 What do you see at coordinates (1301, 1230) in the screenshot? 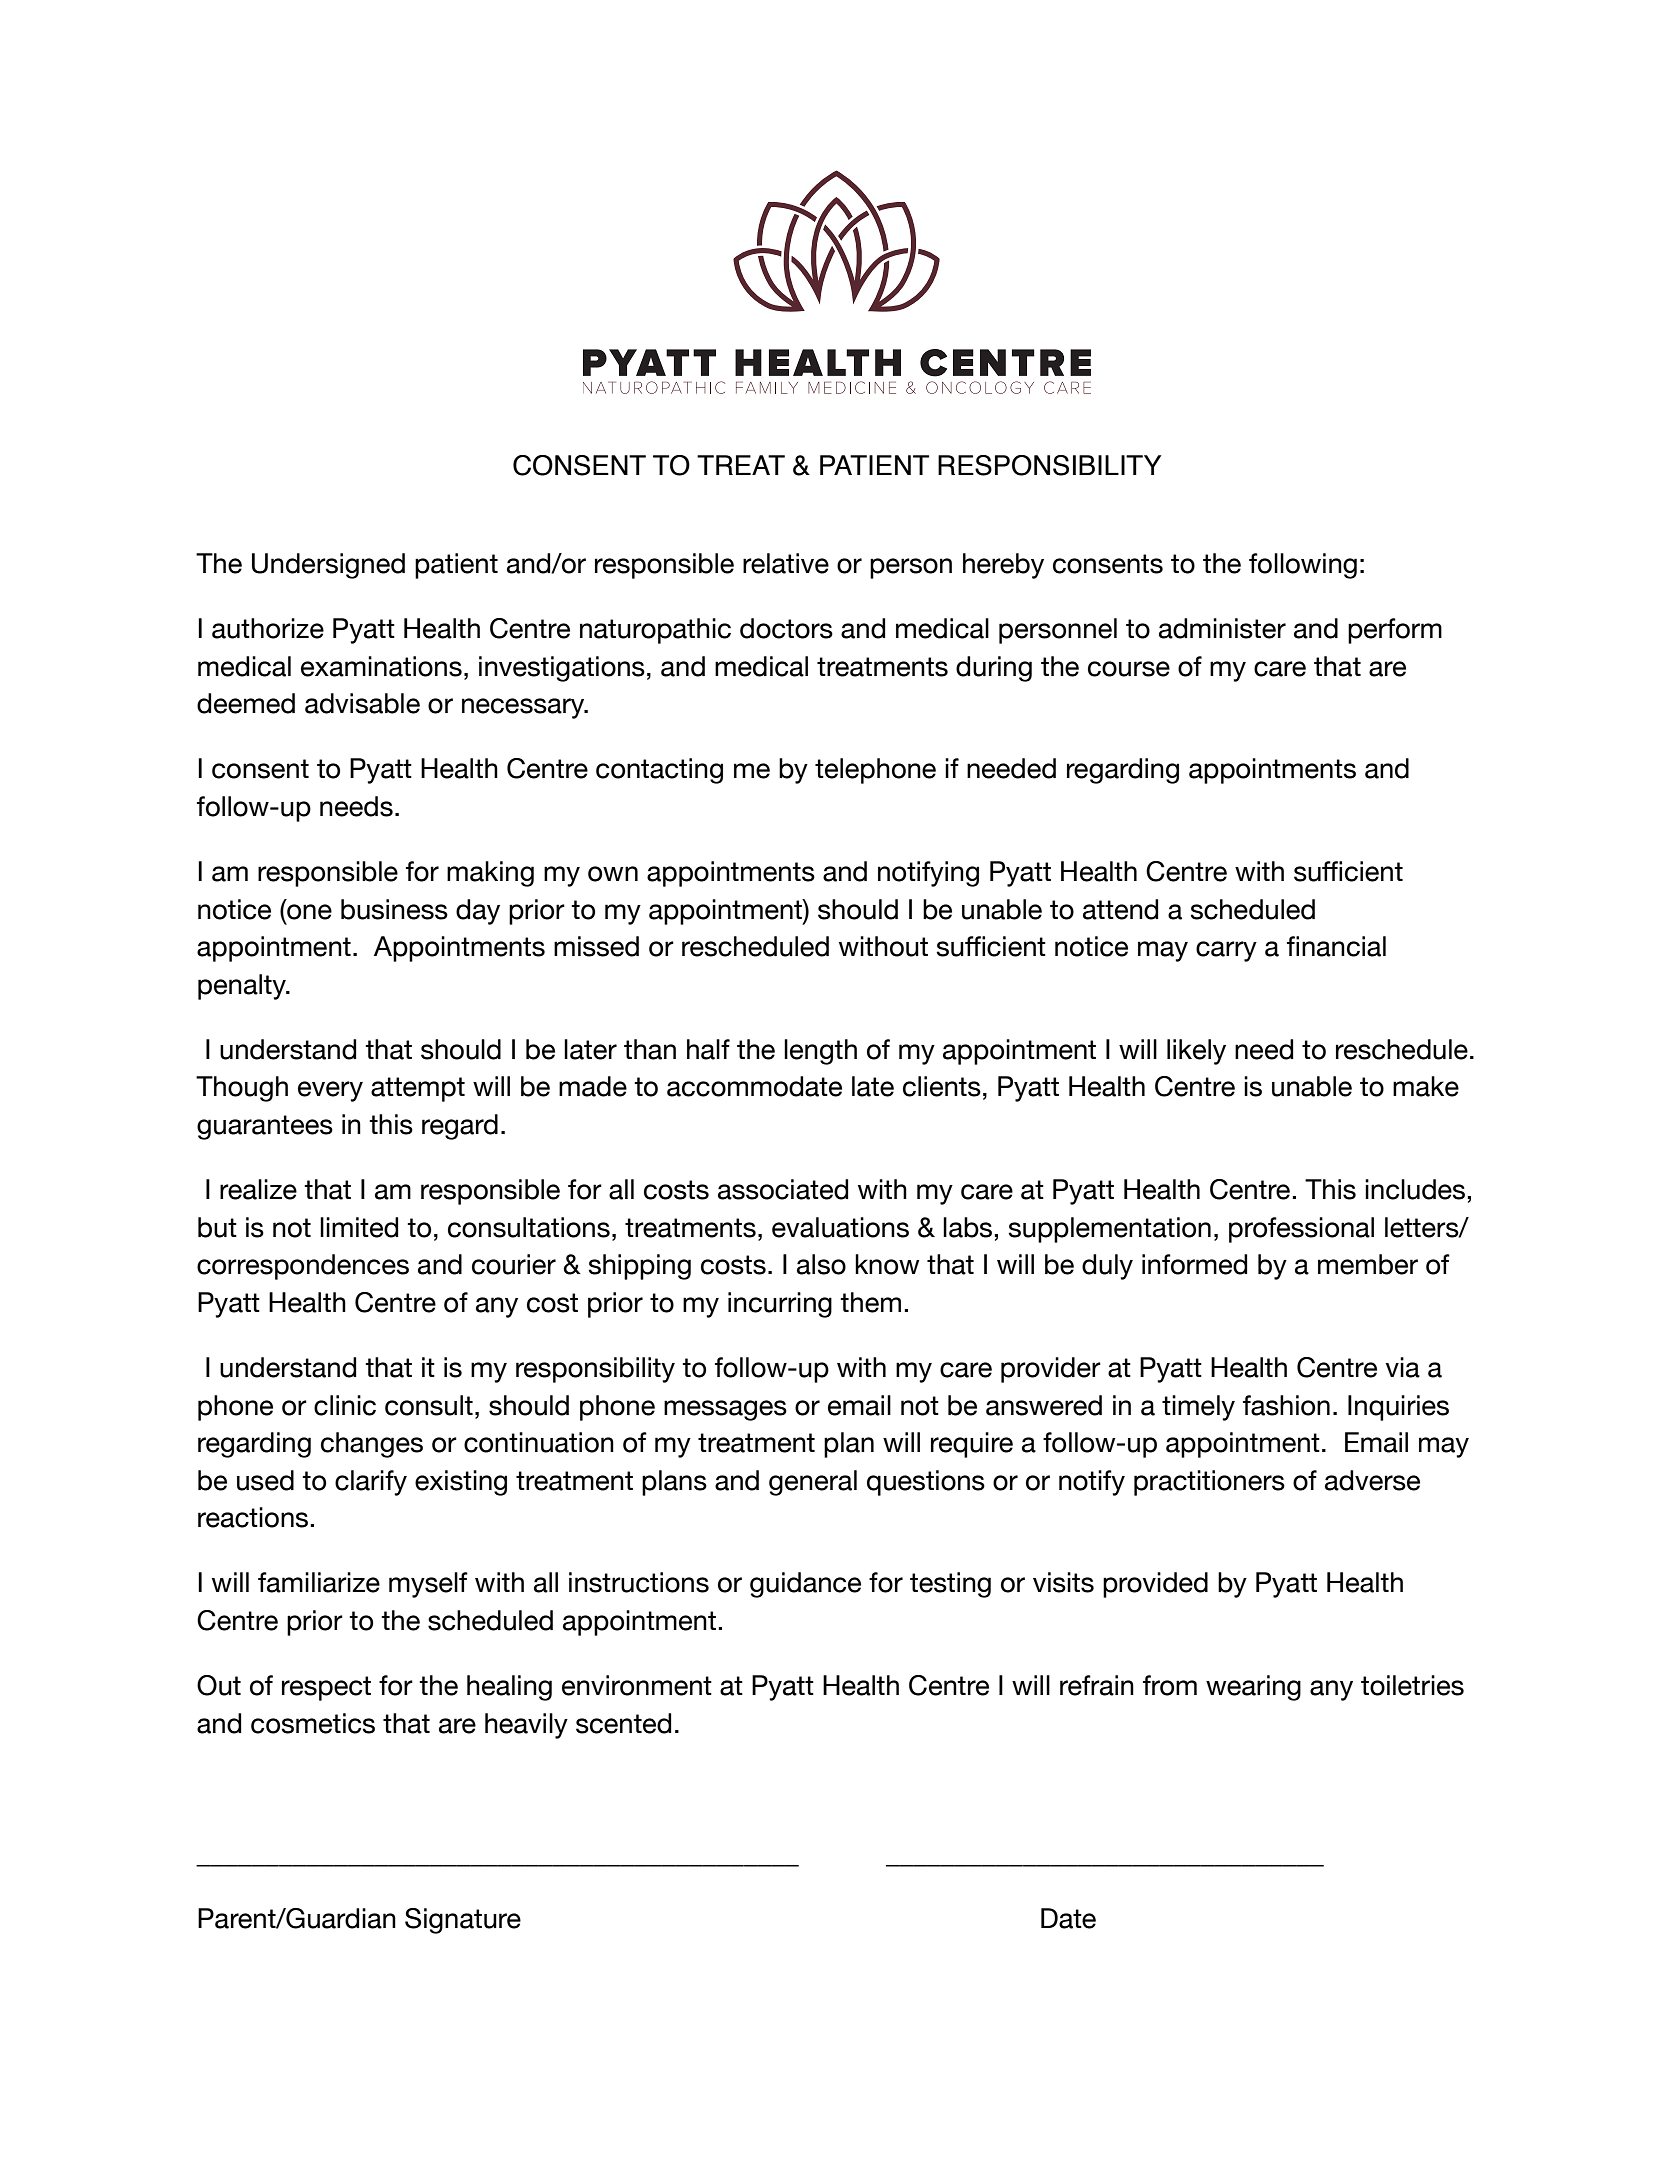
I see `professional` at bounding box center [1301, 1230].
